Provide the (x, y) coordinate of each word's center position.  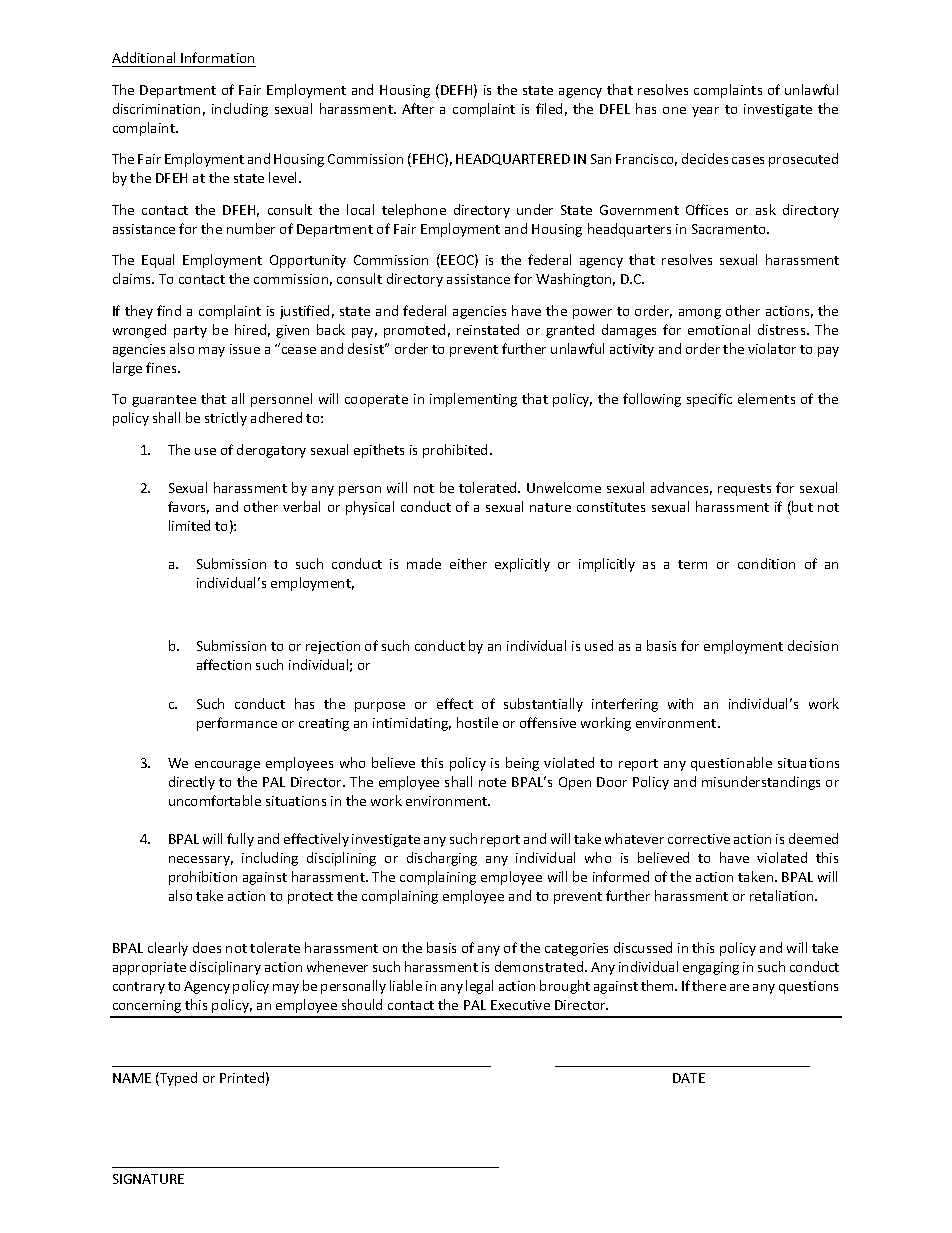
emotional (719, 329)
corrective (699, 839)
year (705, 112)
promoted (414, 331)
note (492, 782)
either (468, 563)
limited (189, 525)
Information (217, 57)
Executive (520, 1005)
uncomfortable (215, 800)
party (190, 332)
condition (766, 563)
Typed (177, 1079)
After (418, 108)
